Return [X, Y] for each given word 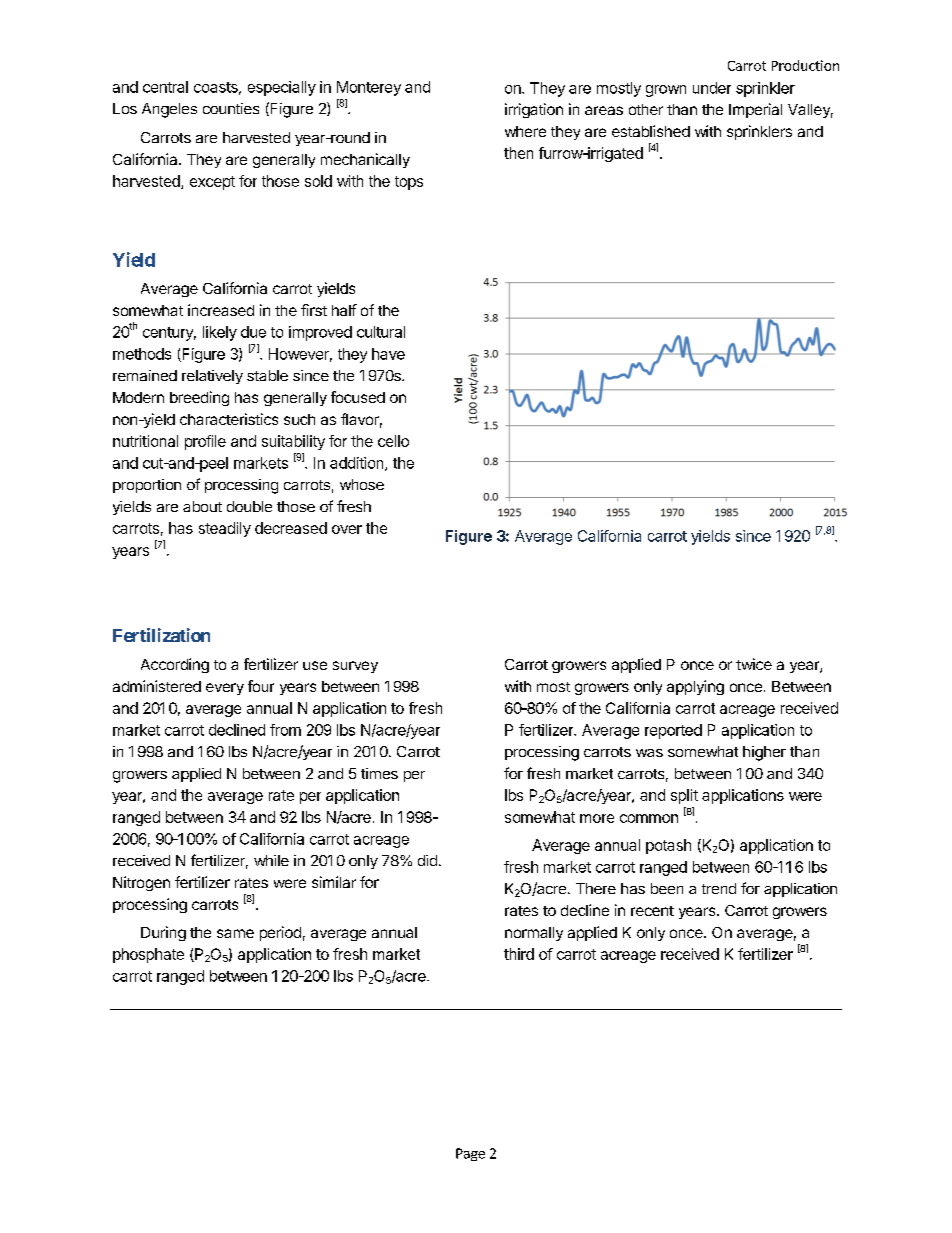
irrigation [534, 110]
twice [754, 664]
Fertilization [161, 635]
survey [355, 667]
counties [231, 108]
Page [470, 1154]
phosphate [148, 955]
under [712, 88]
